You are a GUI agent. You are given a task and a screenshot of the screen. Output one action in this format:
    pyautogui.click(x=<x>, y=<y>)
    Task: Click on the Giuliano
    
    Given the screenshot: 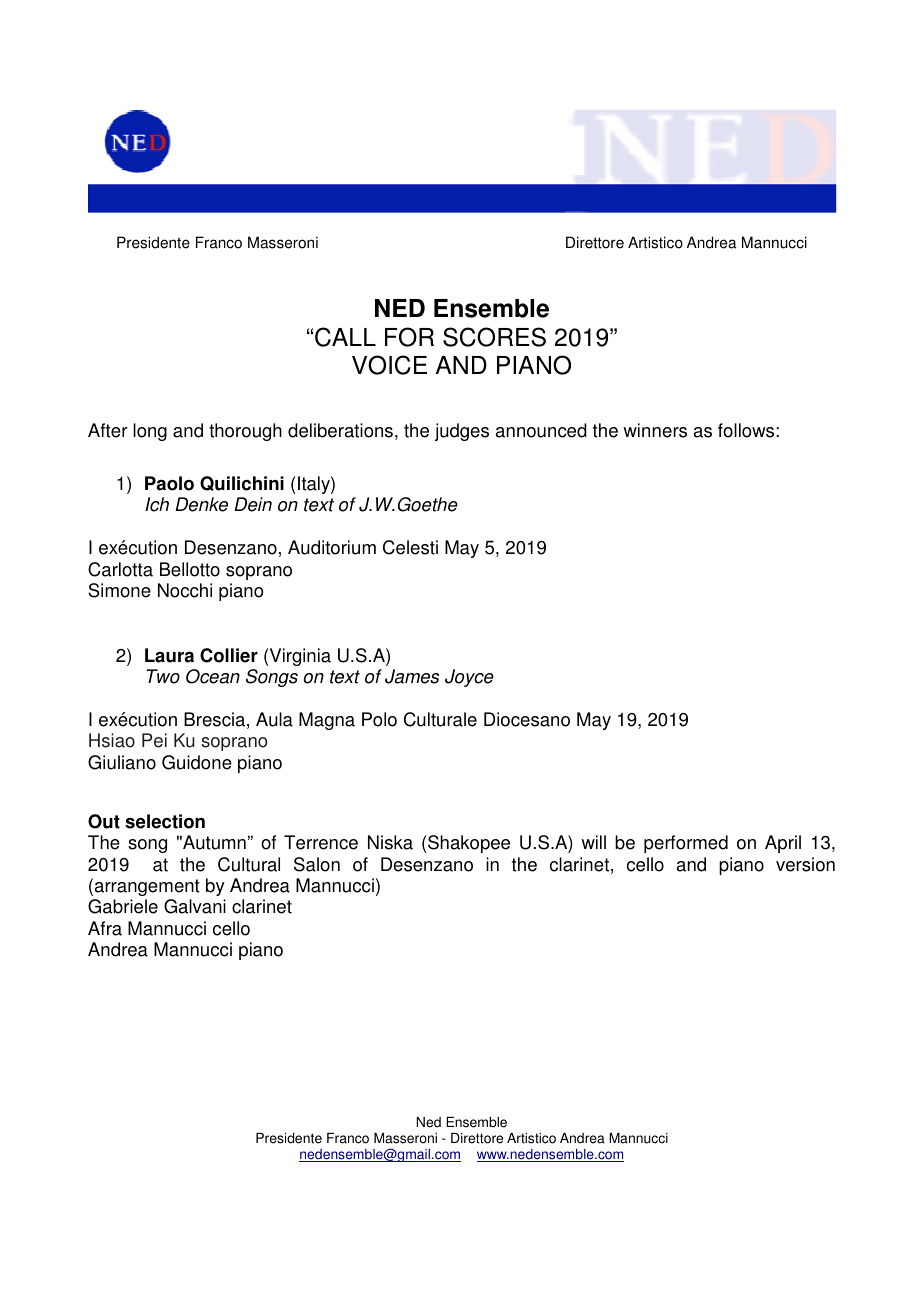 What is the action you would take?
    pyautogui.click(x=122, y=762)
